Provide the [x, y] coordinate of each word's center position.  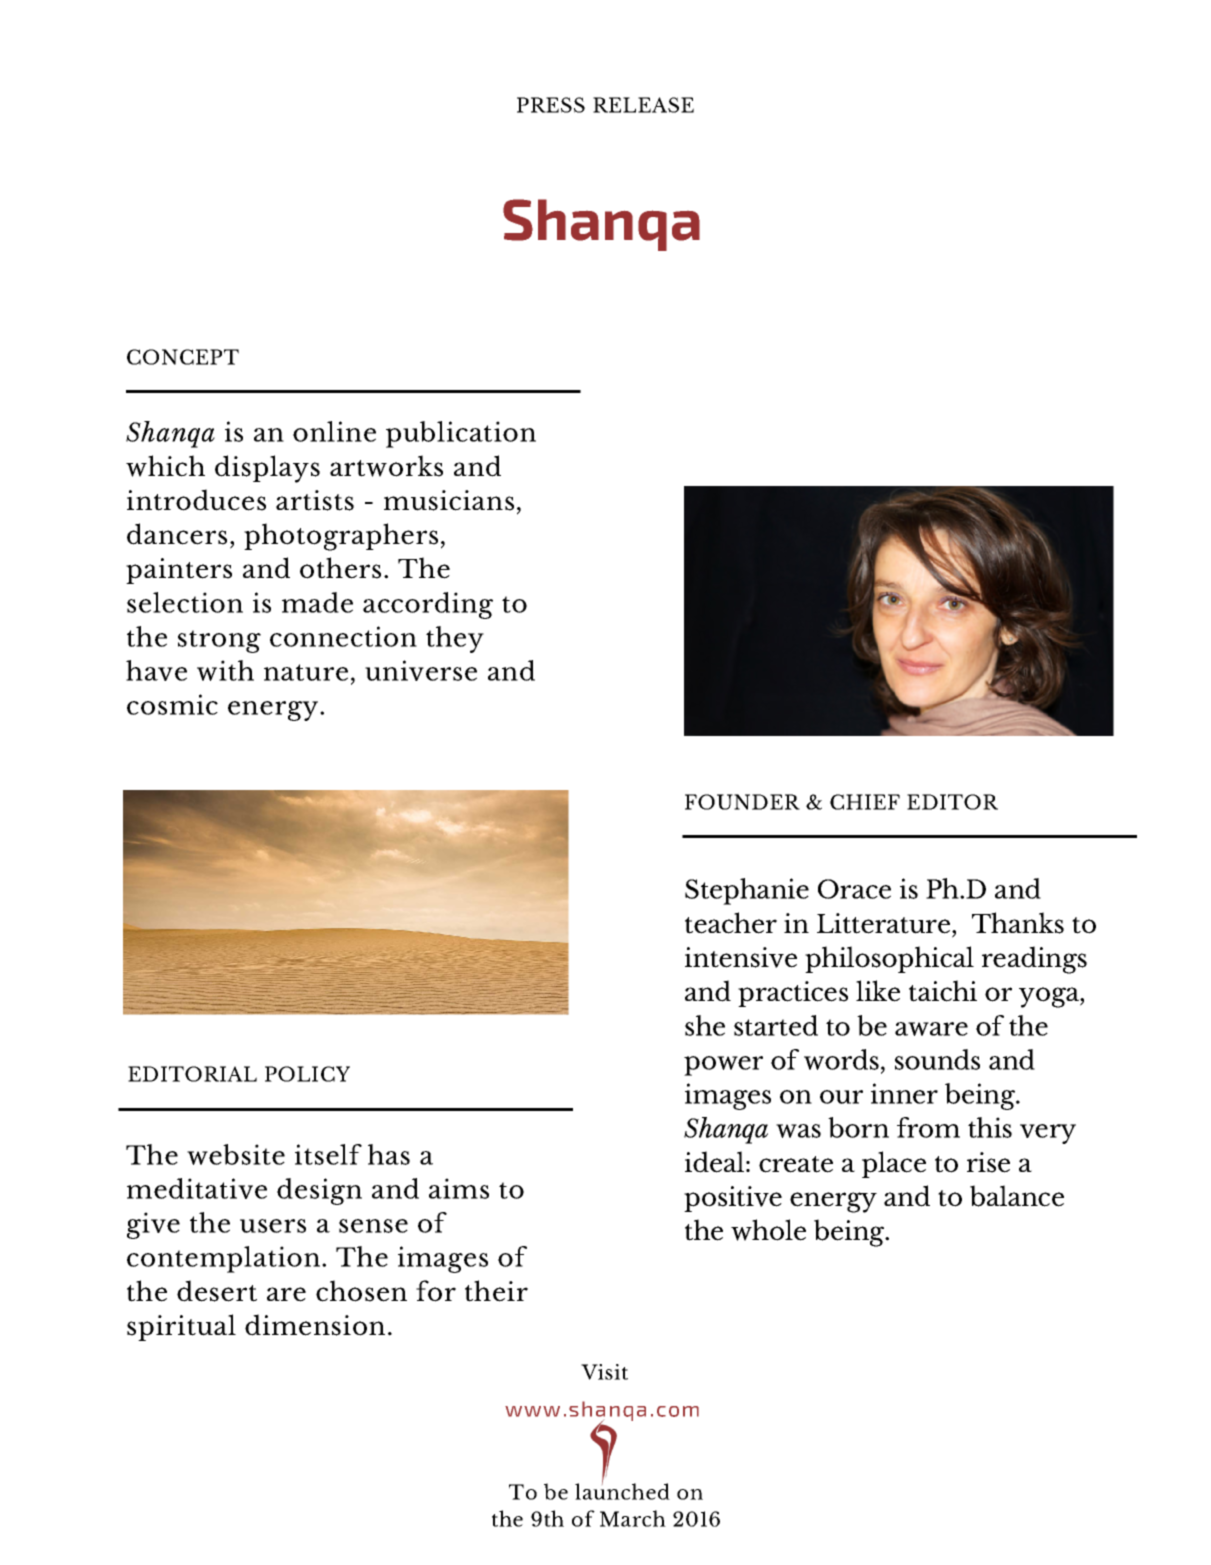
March [633, 1518]
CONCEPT [183, 357]
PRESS [551, 105]
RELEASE [643, 105]
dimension [315, 1325]
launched [622, 1490]
